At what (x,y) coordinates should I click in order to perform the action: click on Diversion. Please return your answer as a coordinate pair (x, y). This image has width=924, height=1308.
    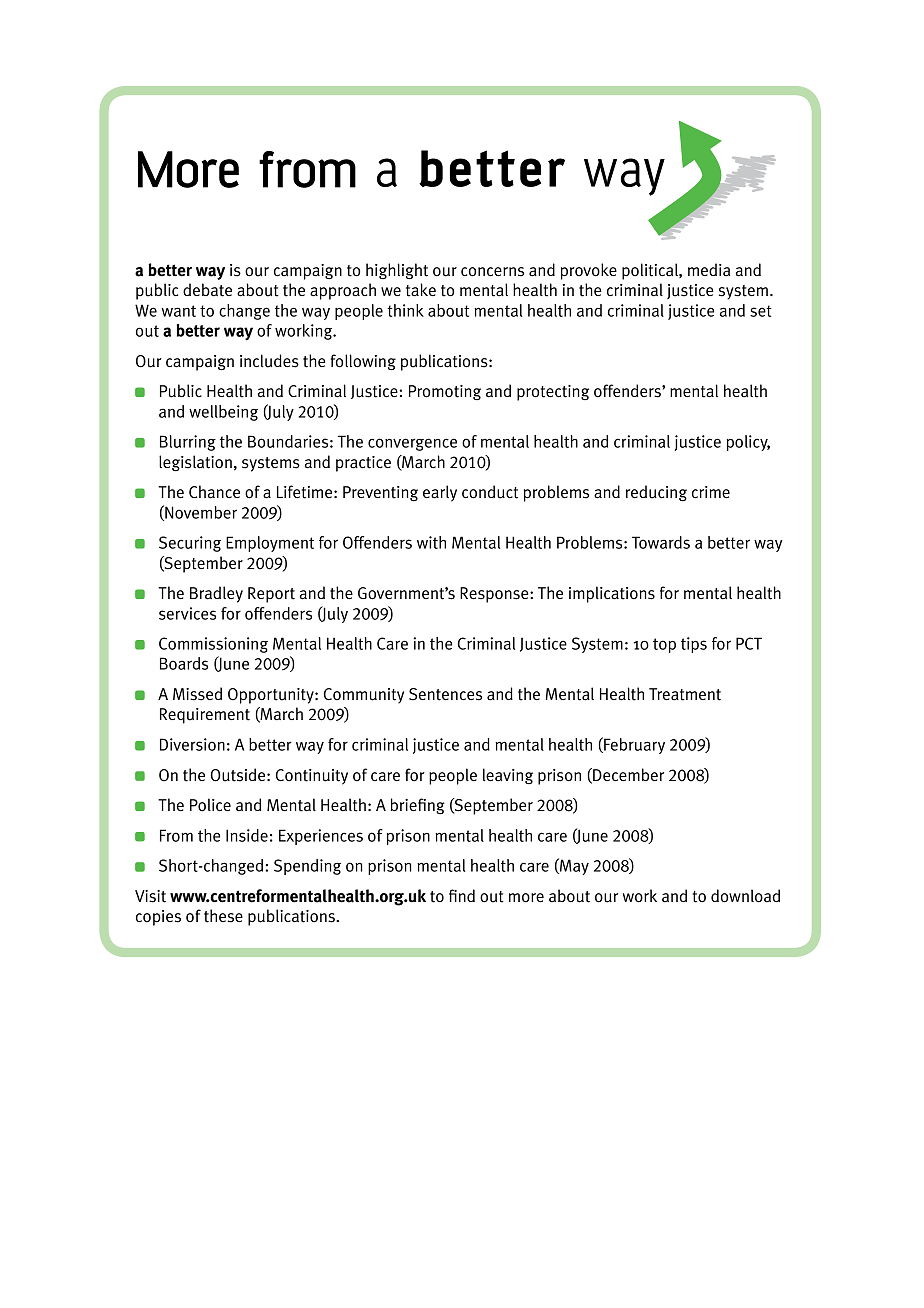
    Looking at the image, I should click on (192, 744).
